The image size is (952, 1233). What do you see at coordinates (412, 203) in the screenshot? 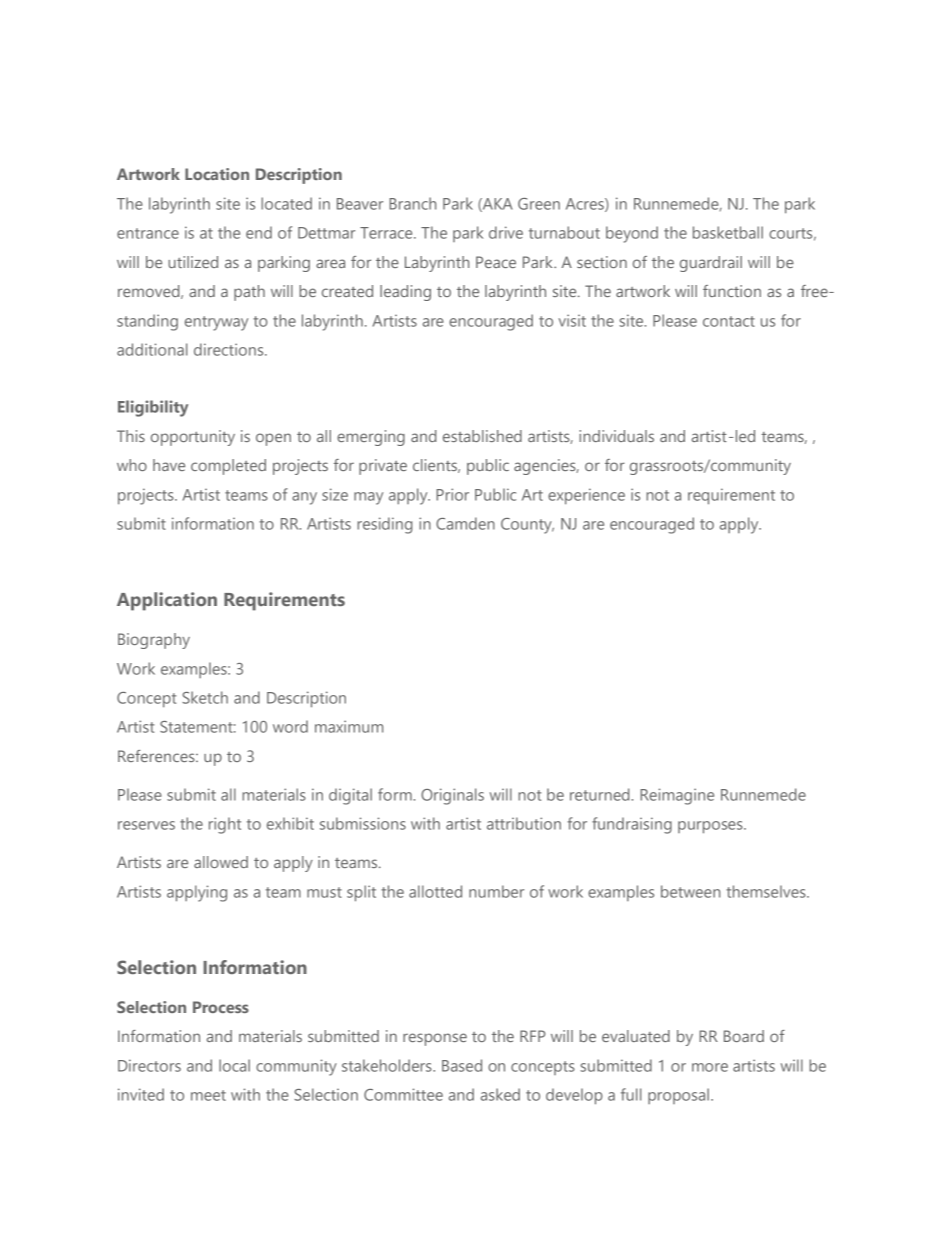
I see `Branch` at bounding box center [412, 203].
